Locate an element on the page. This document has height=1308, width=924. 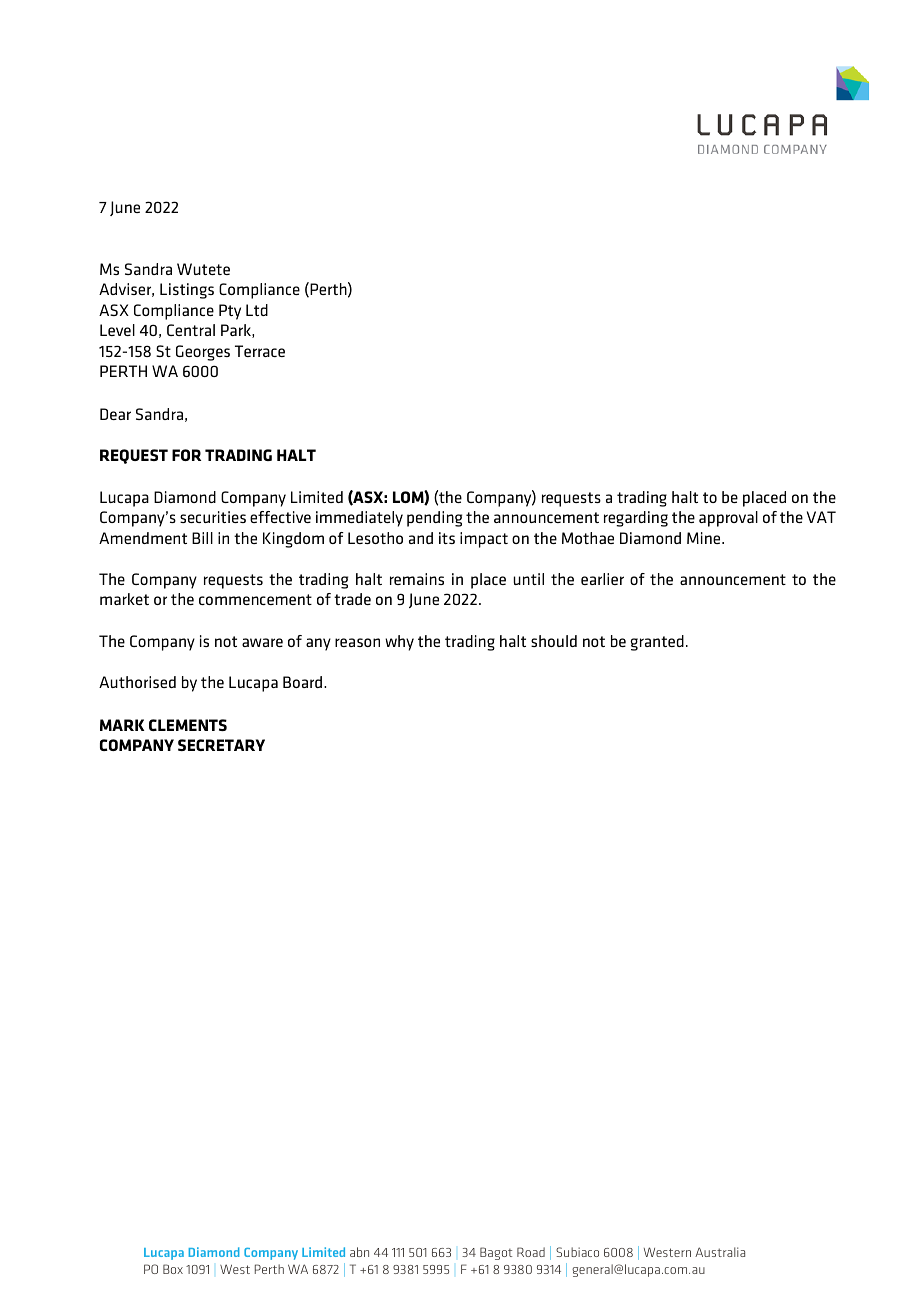
Box is located at coordinates (173, 1269).
